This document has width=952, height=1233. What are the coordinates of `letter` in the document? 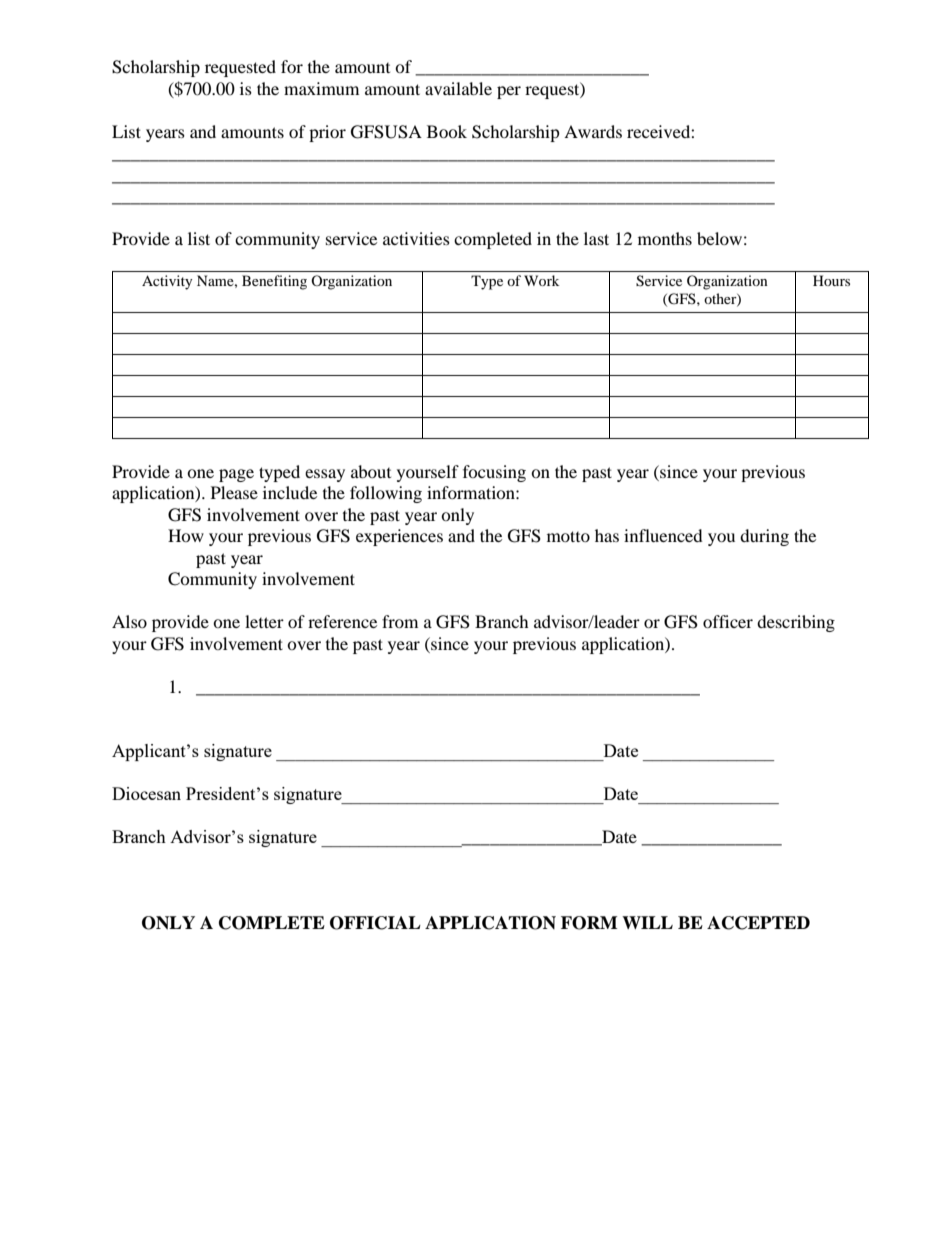 It's located at (264, 621).
